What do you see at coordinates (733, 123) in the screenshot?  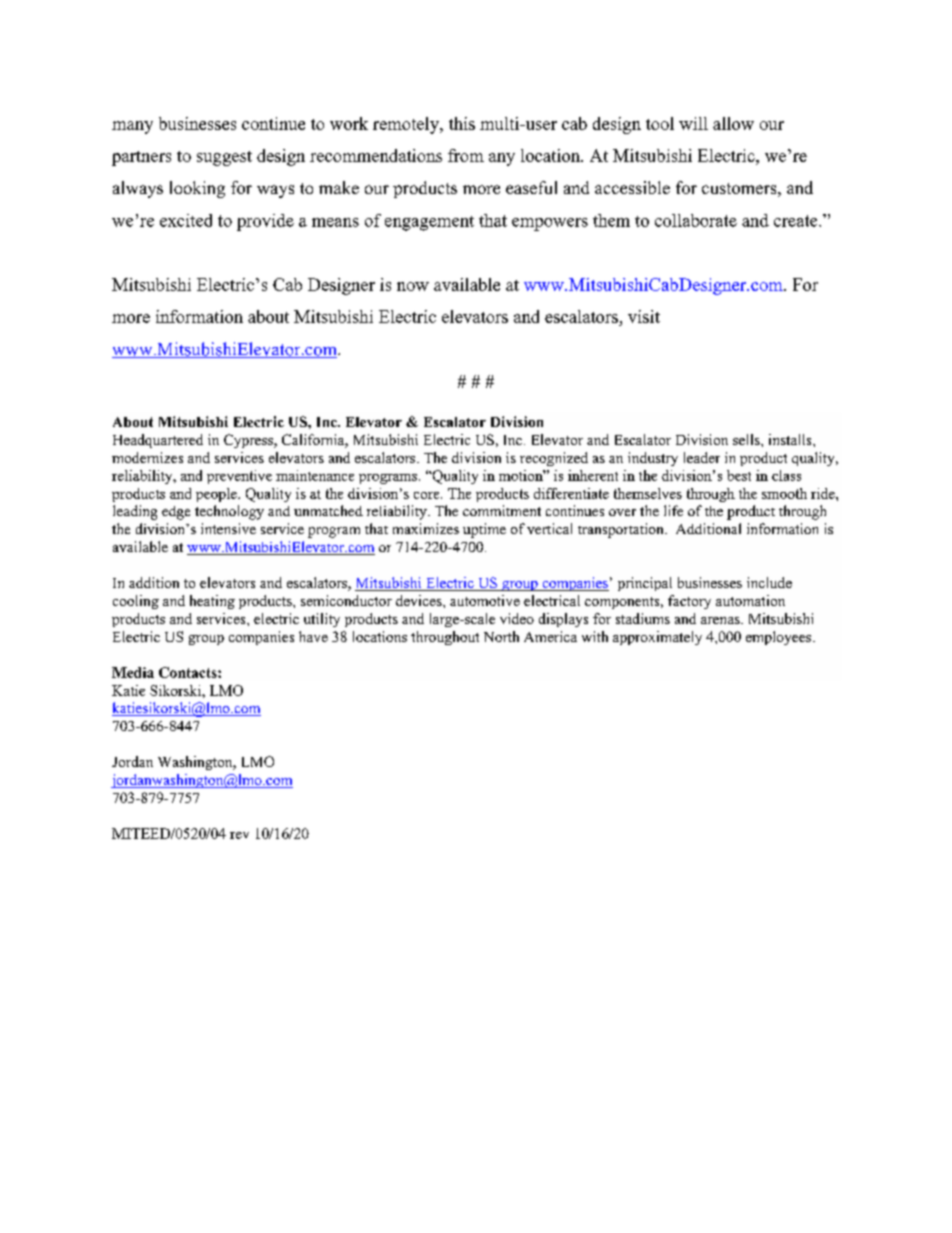 I see `allow` at bounding box center [733, 123].
